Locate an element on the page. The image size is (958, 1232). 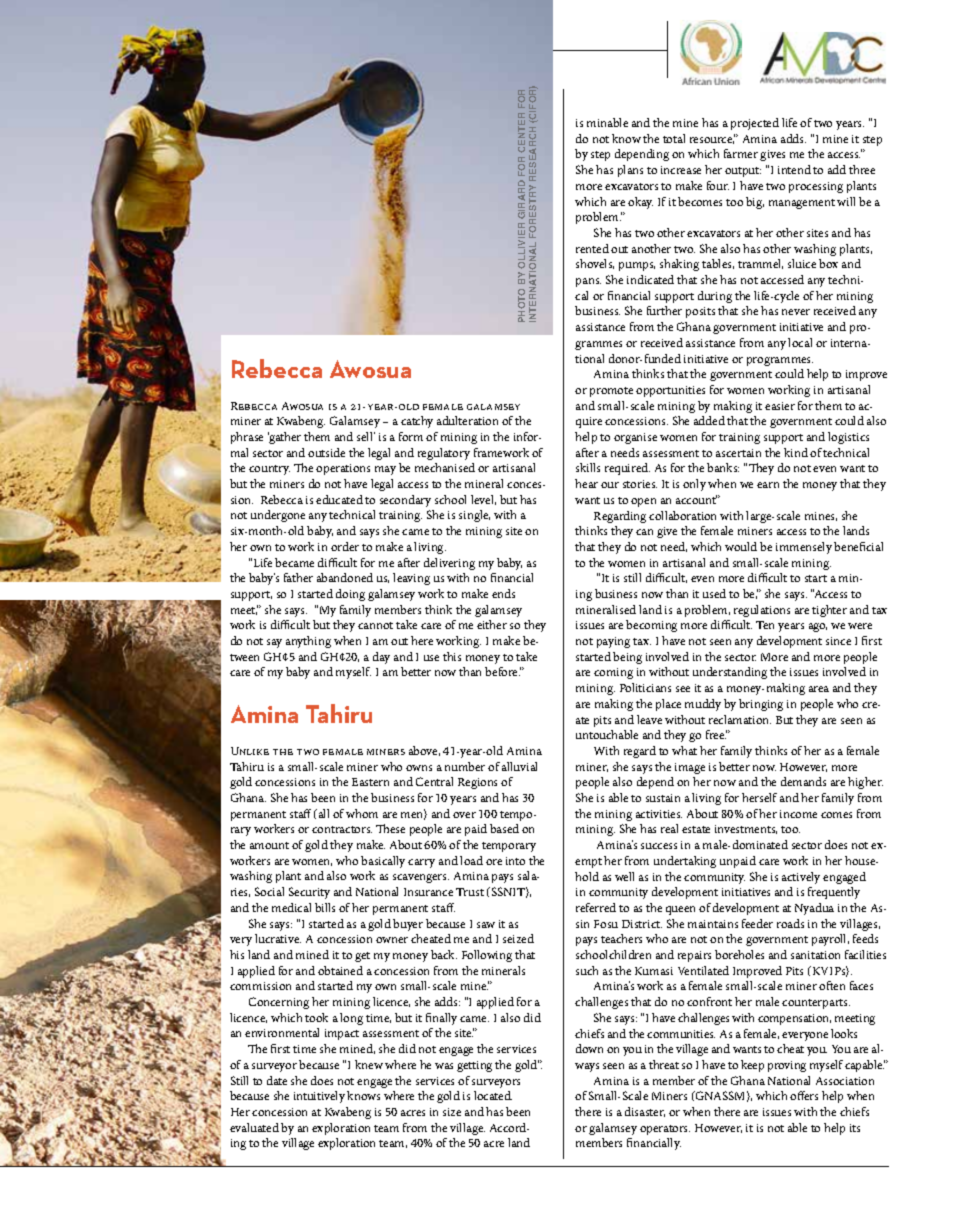
intuitively is located at coordinates (319, 1097).
